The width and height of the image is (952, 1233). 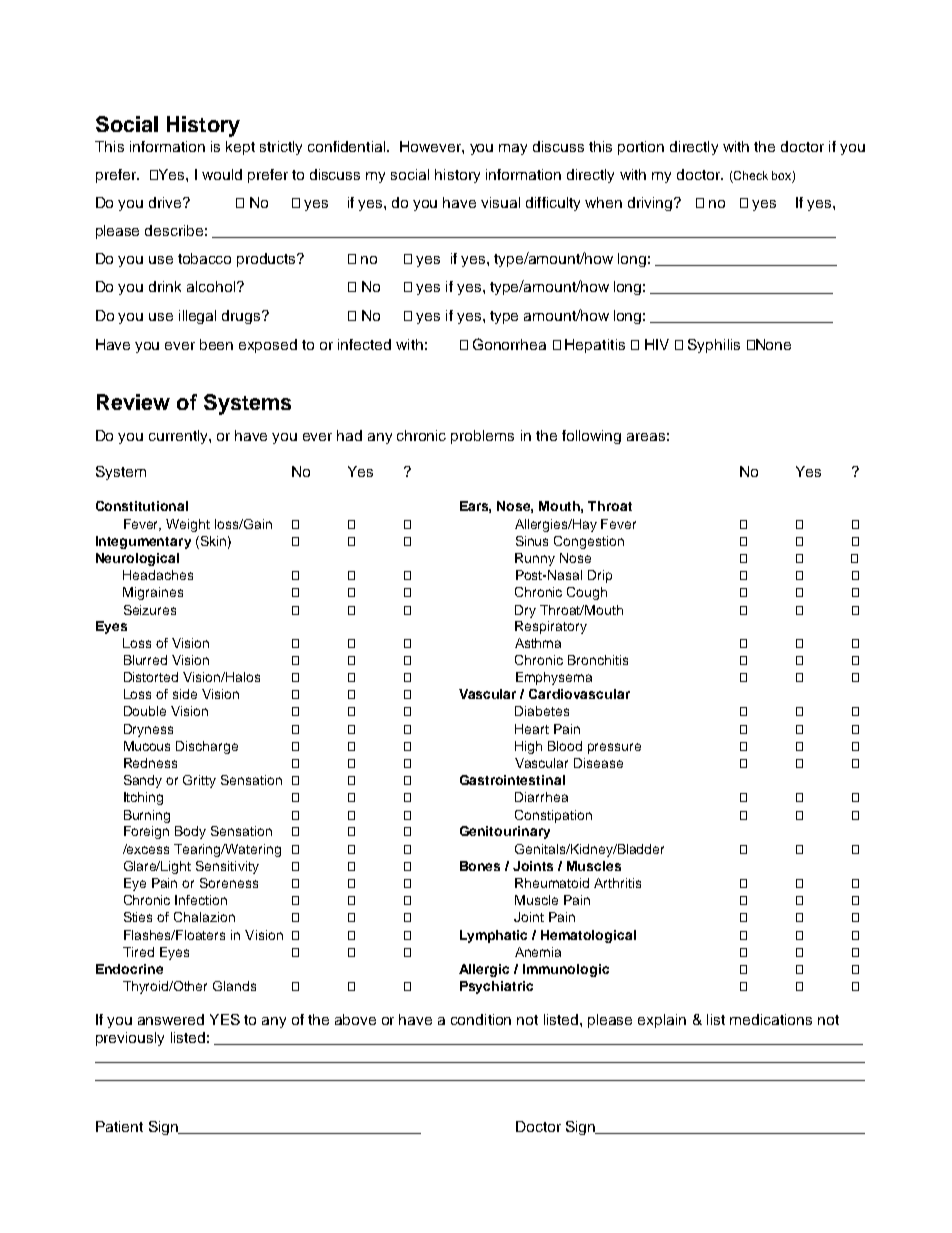 What do you see at coordinates (222, 174) in the image?
I see `would` at bounding box center [222, 174].
